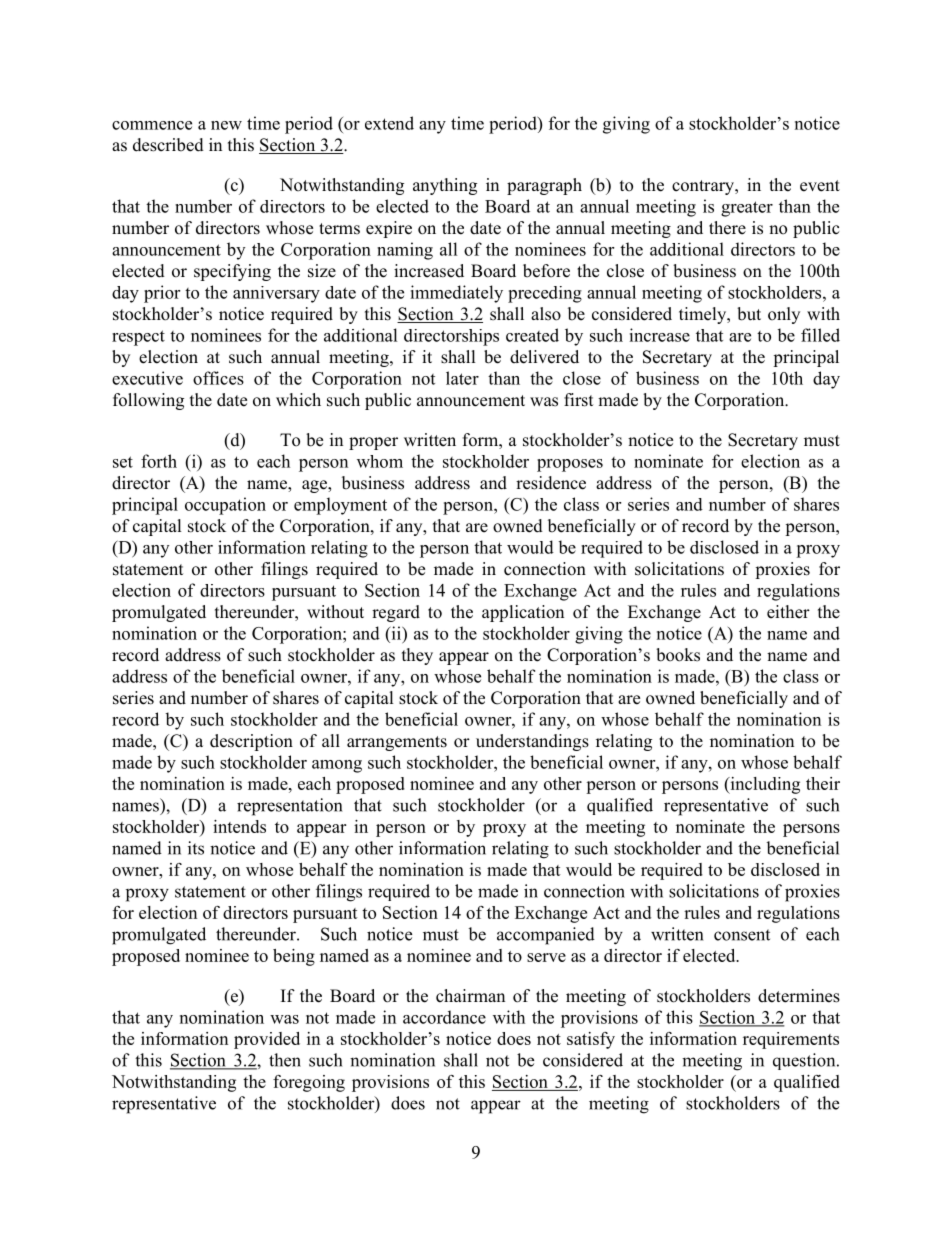 Image resolution: width=952 pixels, height=1233 pixels. What do you see at coordinates (168, 145) in the page?
I see `described` at bounding box center [168, 145].
